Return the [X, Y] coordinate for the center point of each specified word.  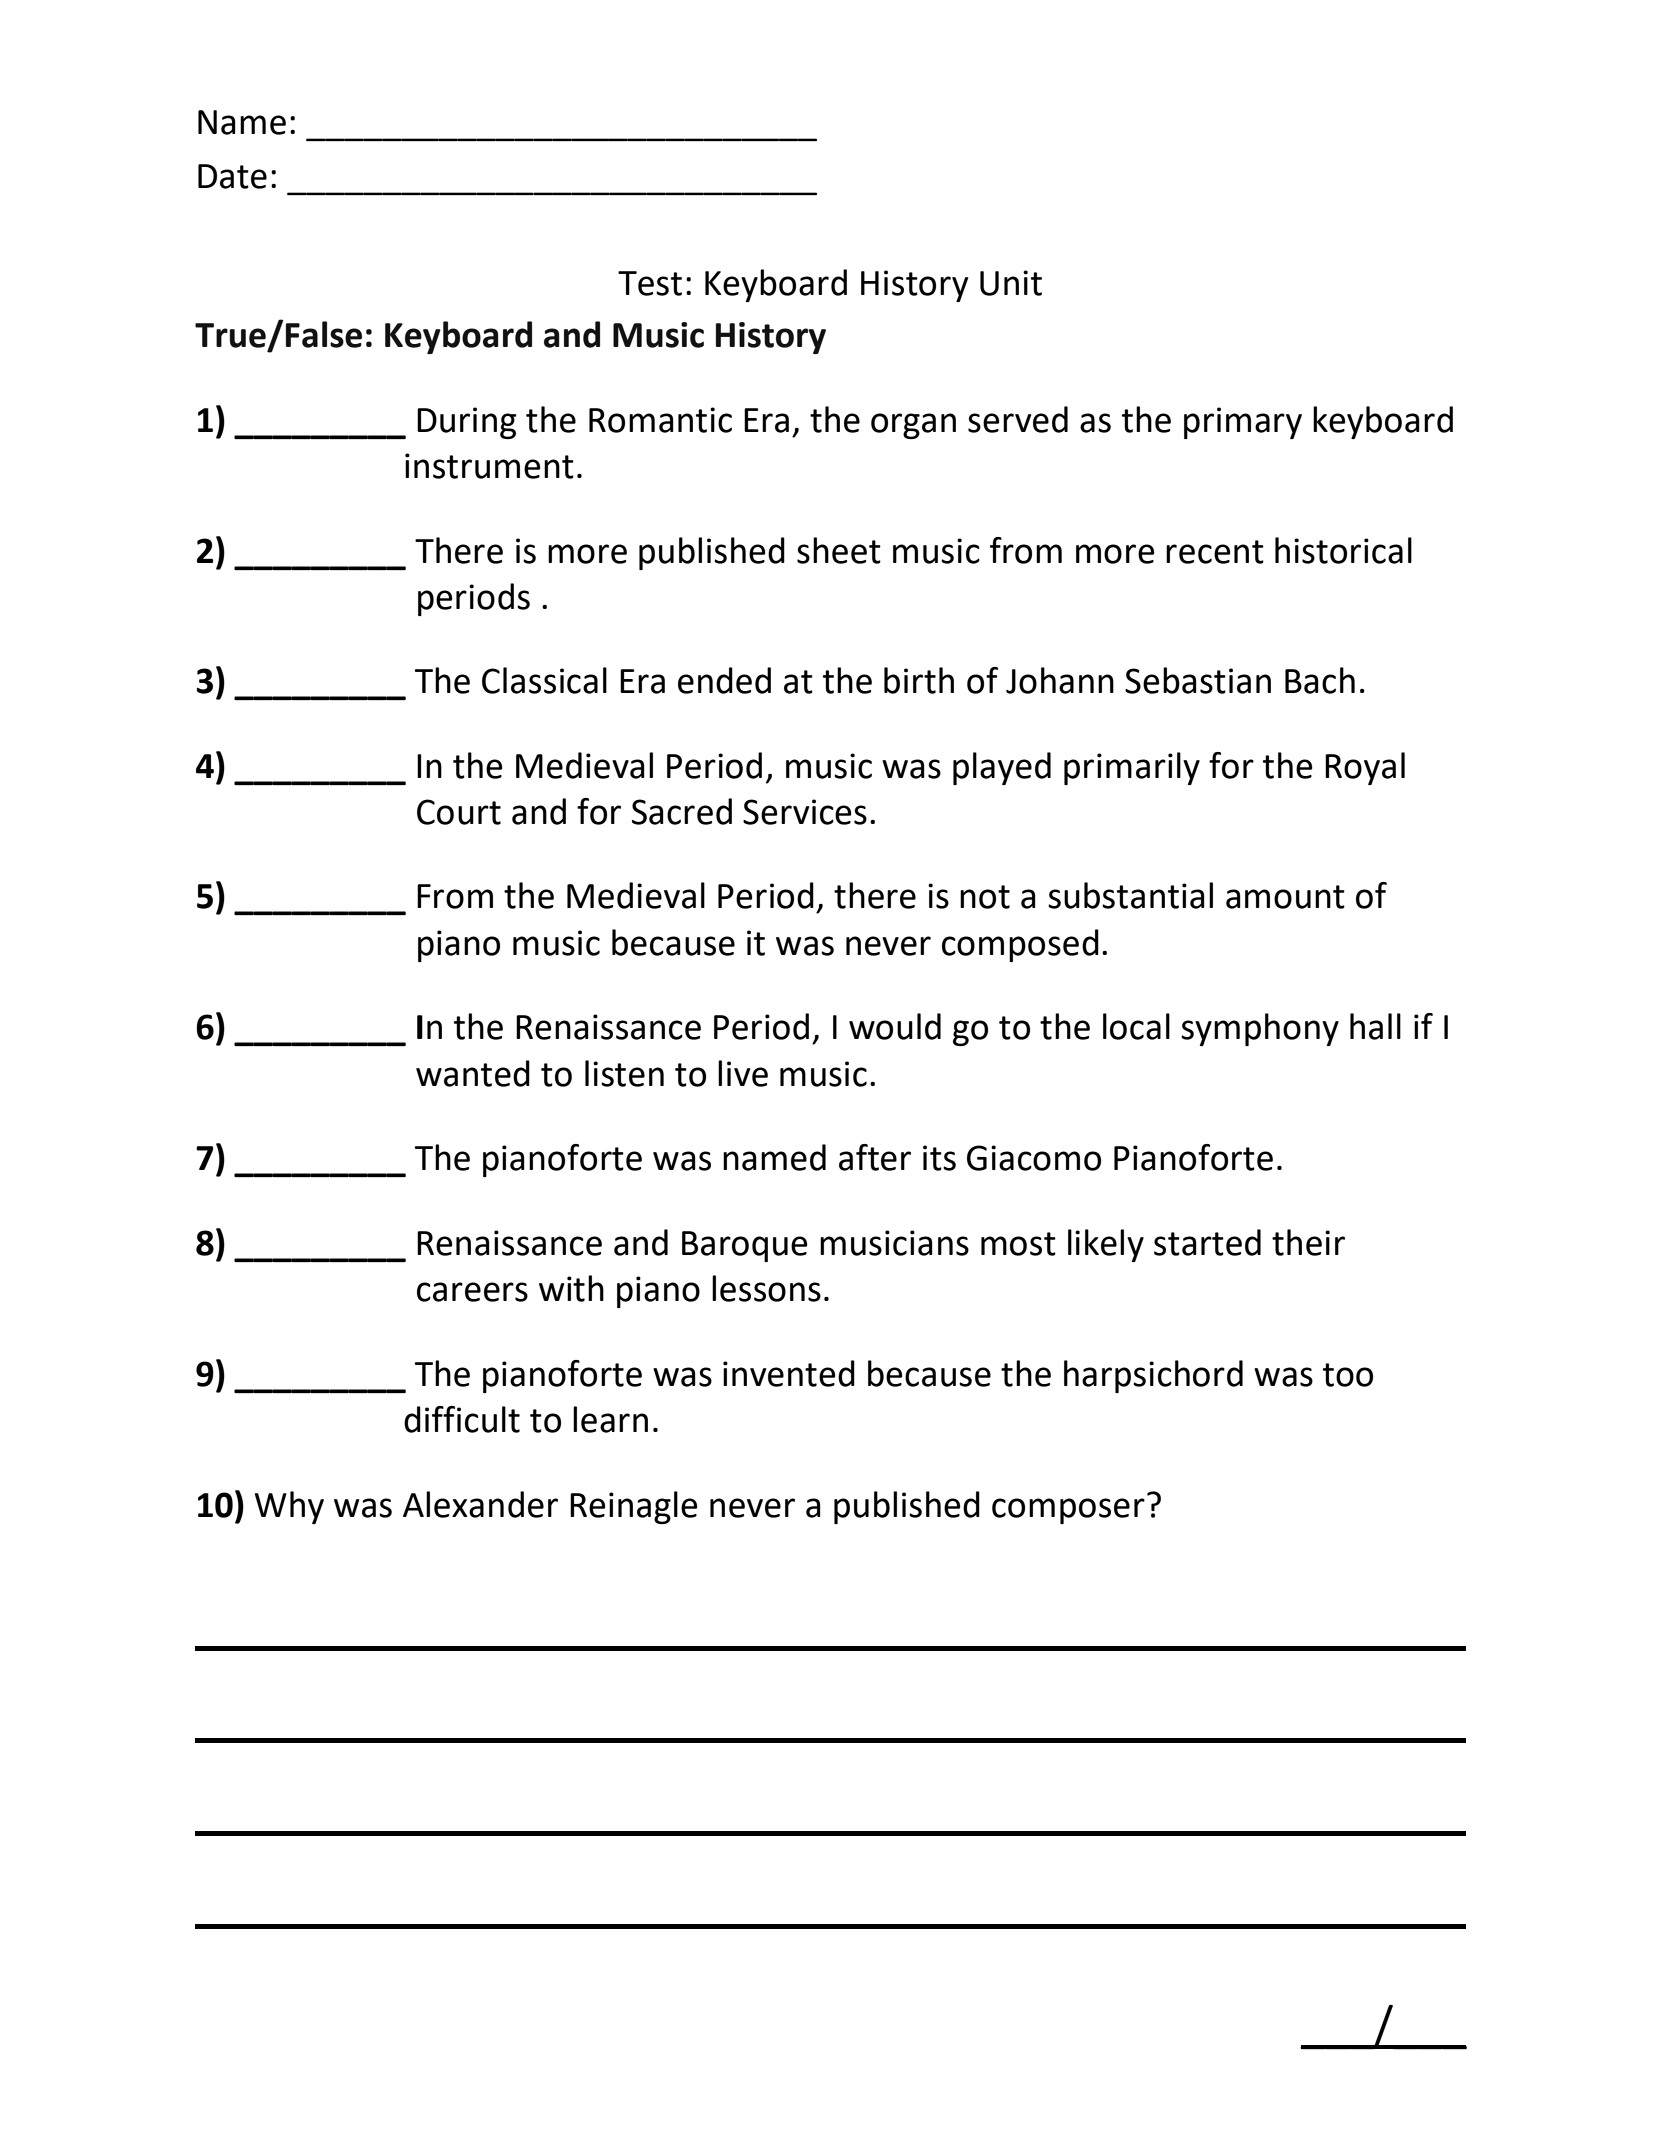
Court [459, 812]
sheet [839, 550]
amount [1285, 897]
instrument [489, 466]
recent [1215, 552]
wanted [473, 1073]
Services [805, 812]
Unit [1011, 283]
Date [232, 176]
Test [650, 283]
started [1207, 1242]
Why [289, 1507]
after [875, 1157]
